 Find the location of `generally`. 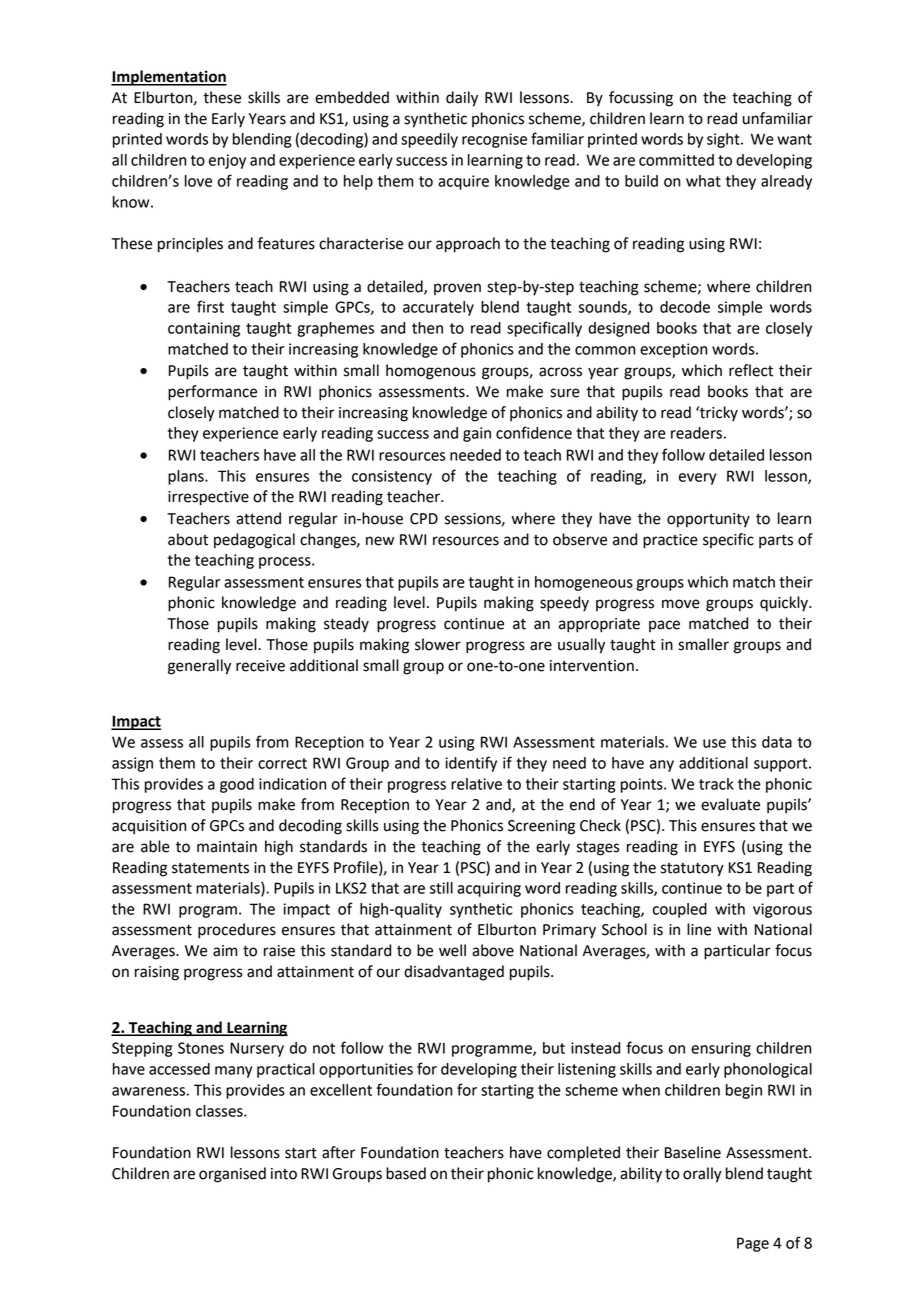

generally is located at coordinates (199, 667).
